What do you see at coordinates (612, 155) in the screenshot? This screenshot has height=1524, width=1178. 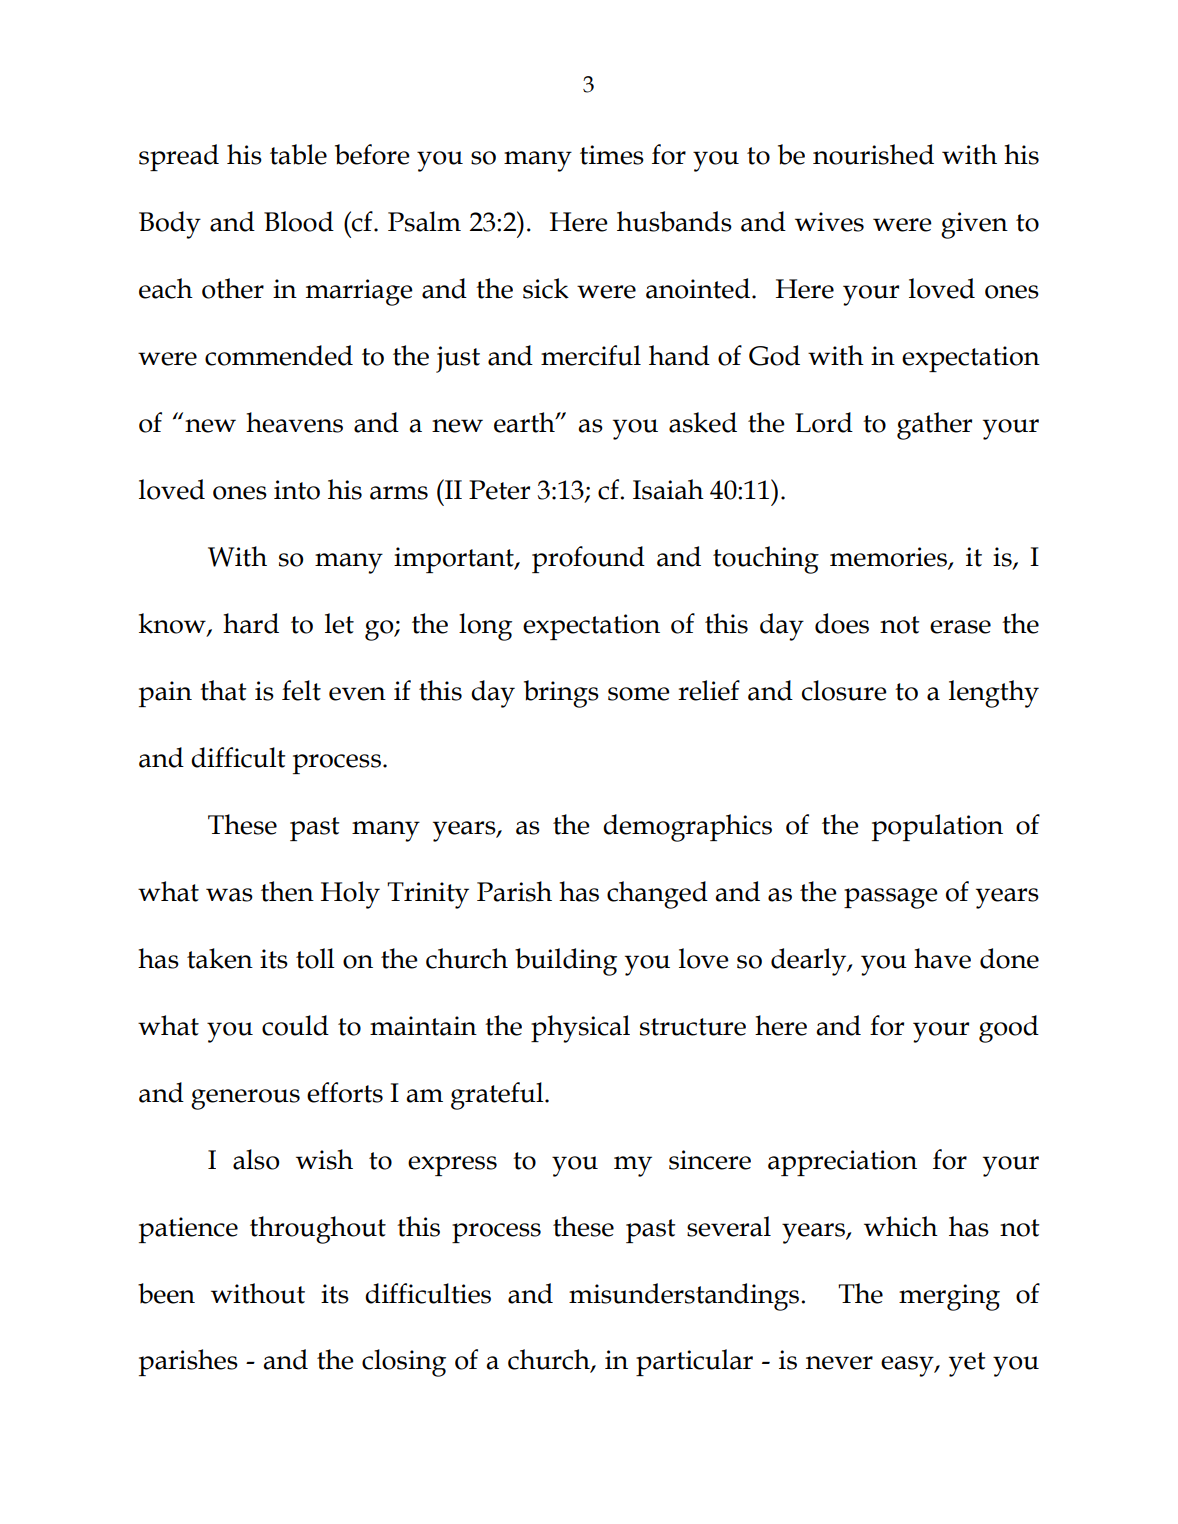 I see `times` at bounding box center [612, 155].
